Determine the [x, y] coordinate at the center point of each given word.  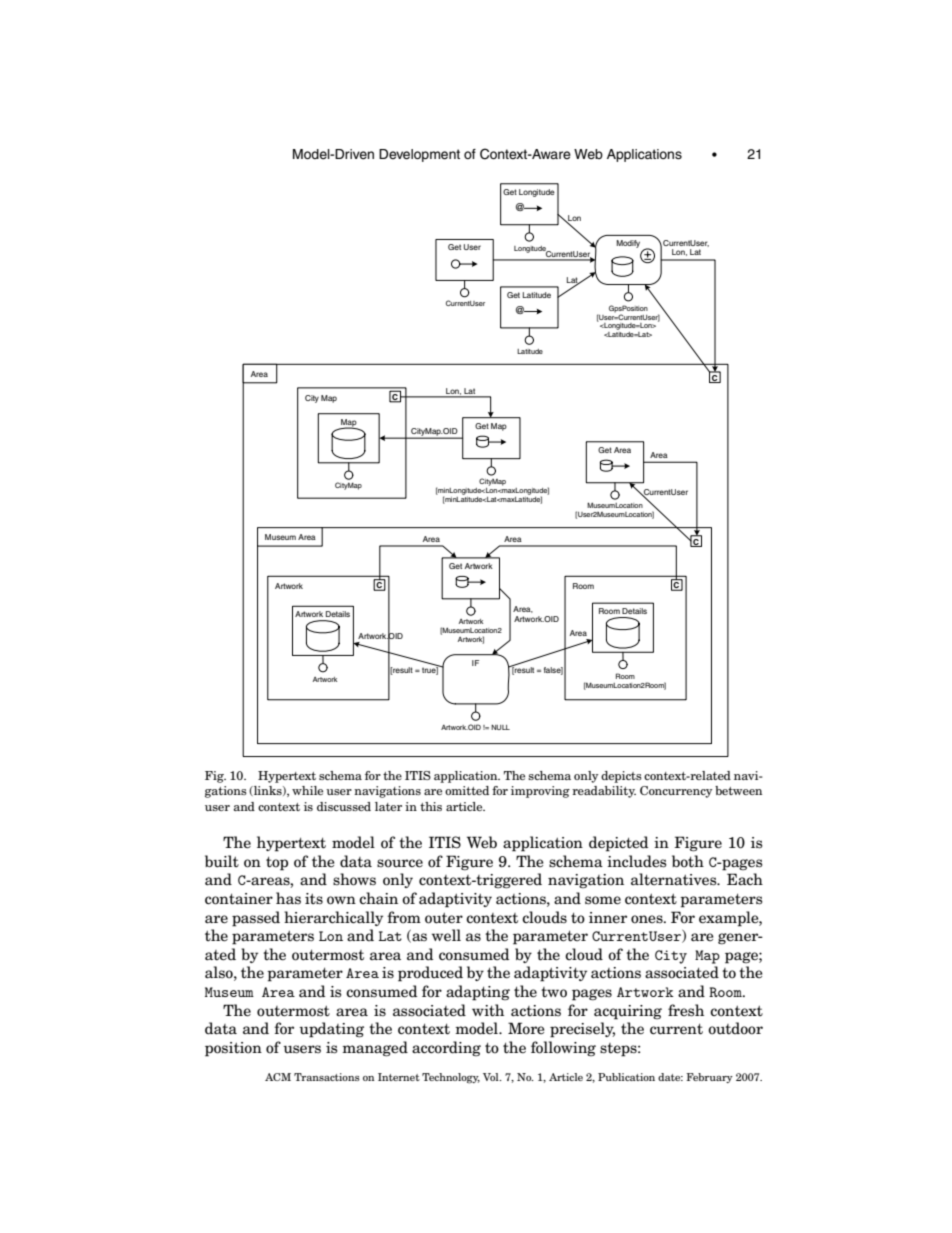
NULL [500, 727]
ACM [278, 1077]
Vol [492, 1077]
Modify [629, 245]
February [709, 1078]
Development [419, 155]
